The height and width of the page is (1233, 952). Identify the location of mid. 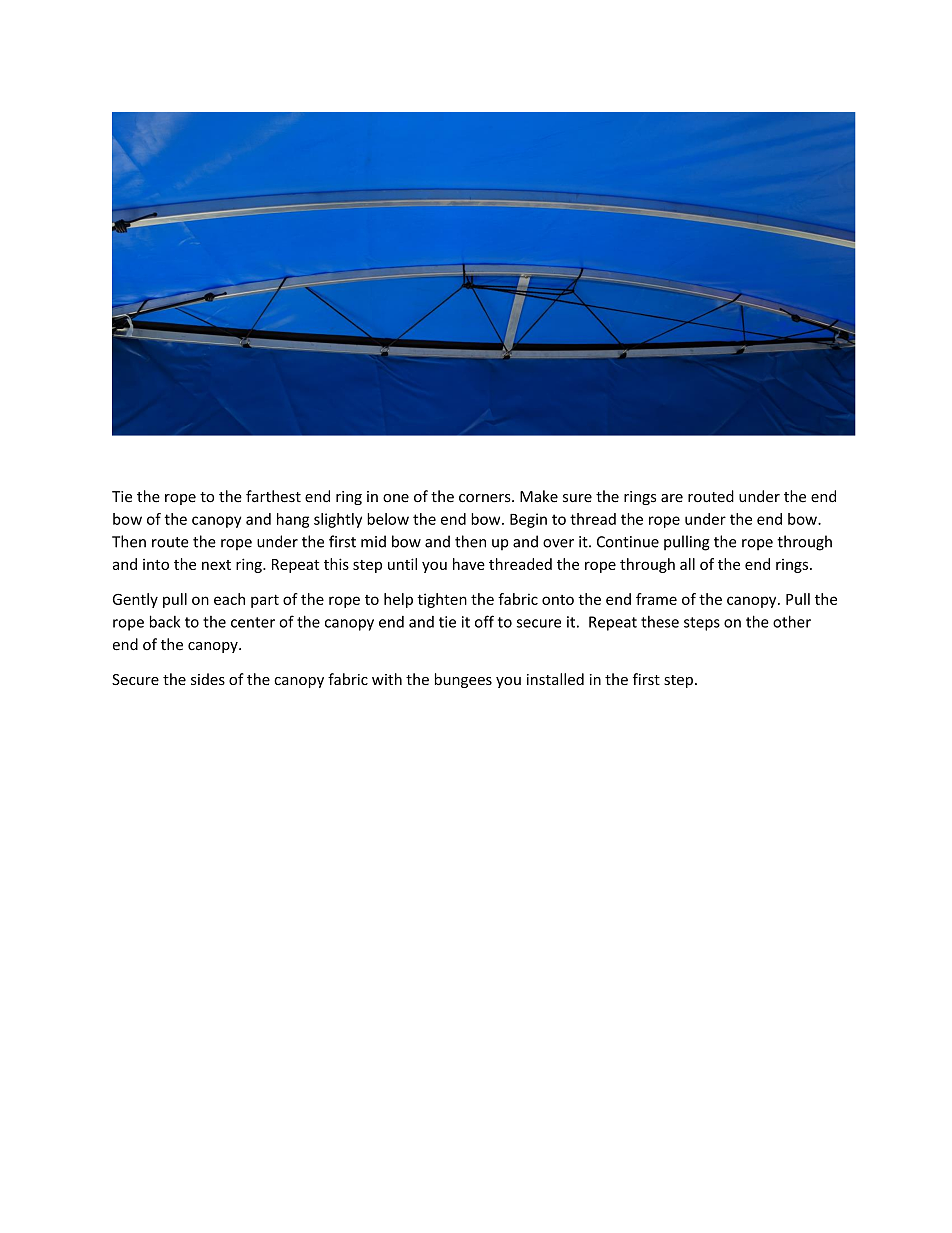
(373, 541).
